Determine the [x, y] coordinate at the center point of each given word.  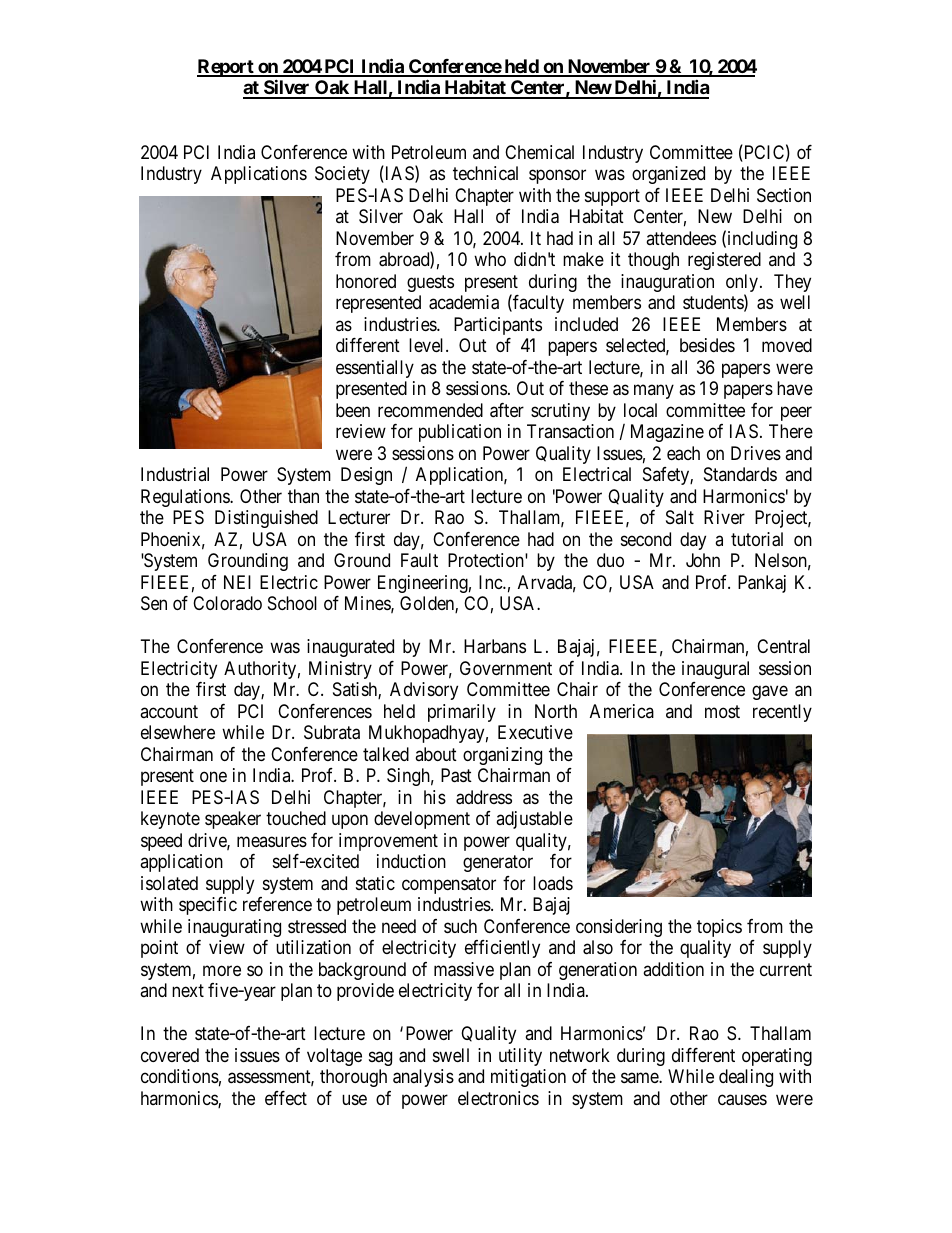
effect [286, 1098]
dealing [746, 1078]
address [484, 797]
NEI [237, 582]
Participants [498, 326]
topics [719, 928]
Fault [419, 560]
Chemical [539, 152]
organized [668, 175]
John [703, 560]
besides [707, 345]
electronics [498, 1098]
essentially [375, 369]
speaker [233, 820]
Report [226, 68]
